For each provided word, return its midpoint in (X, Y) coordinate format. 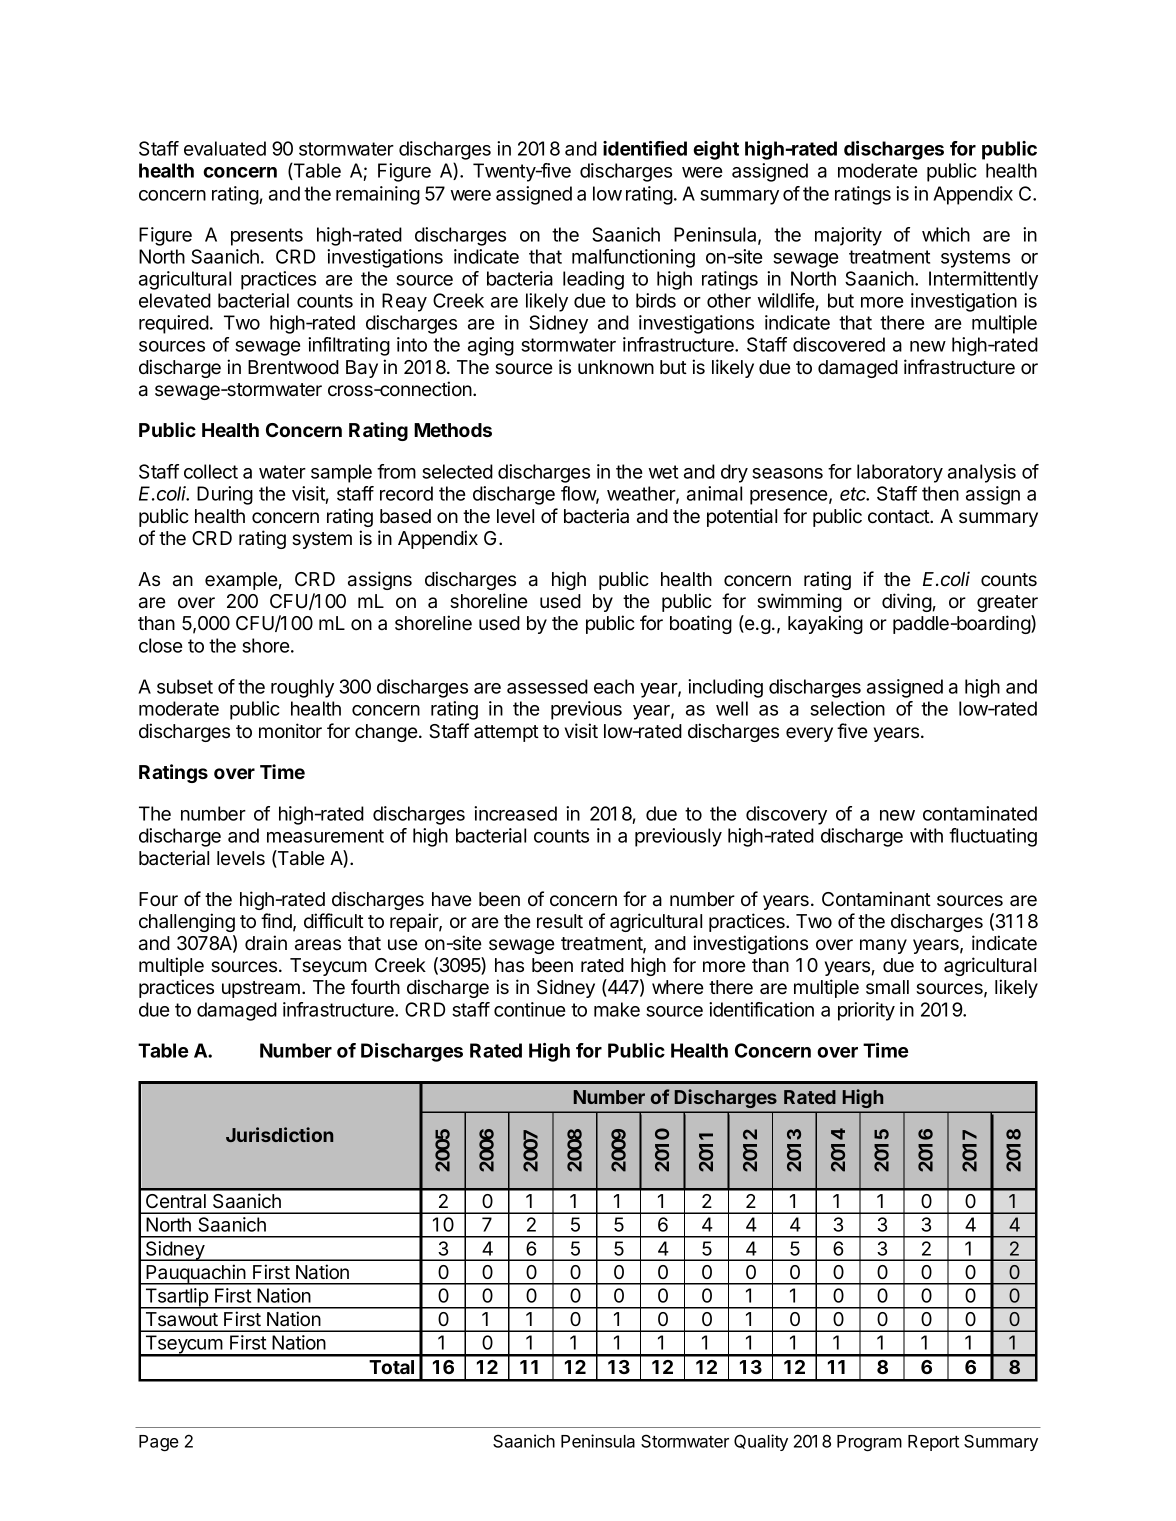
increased (515, 813)
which (946, 234)
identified (645, 148)
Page (159, 1443)
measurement (325, 836)
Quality (761, 1442)
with (926, 835)
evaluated (225, 148)
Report (933, 1443)
